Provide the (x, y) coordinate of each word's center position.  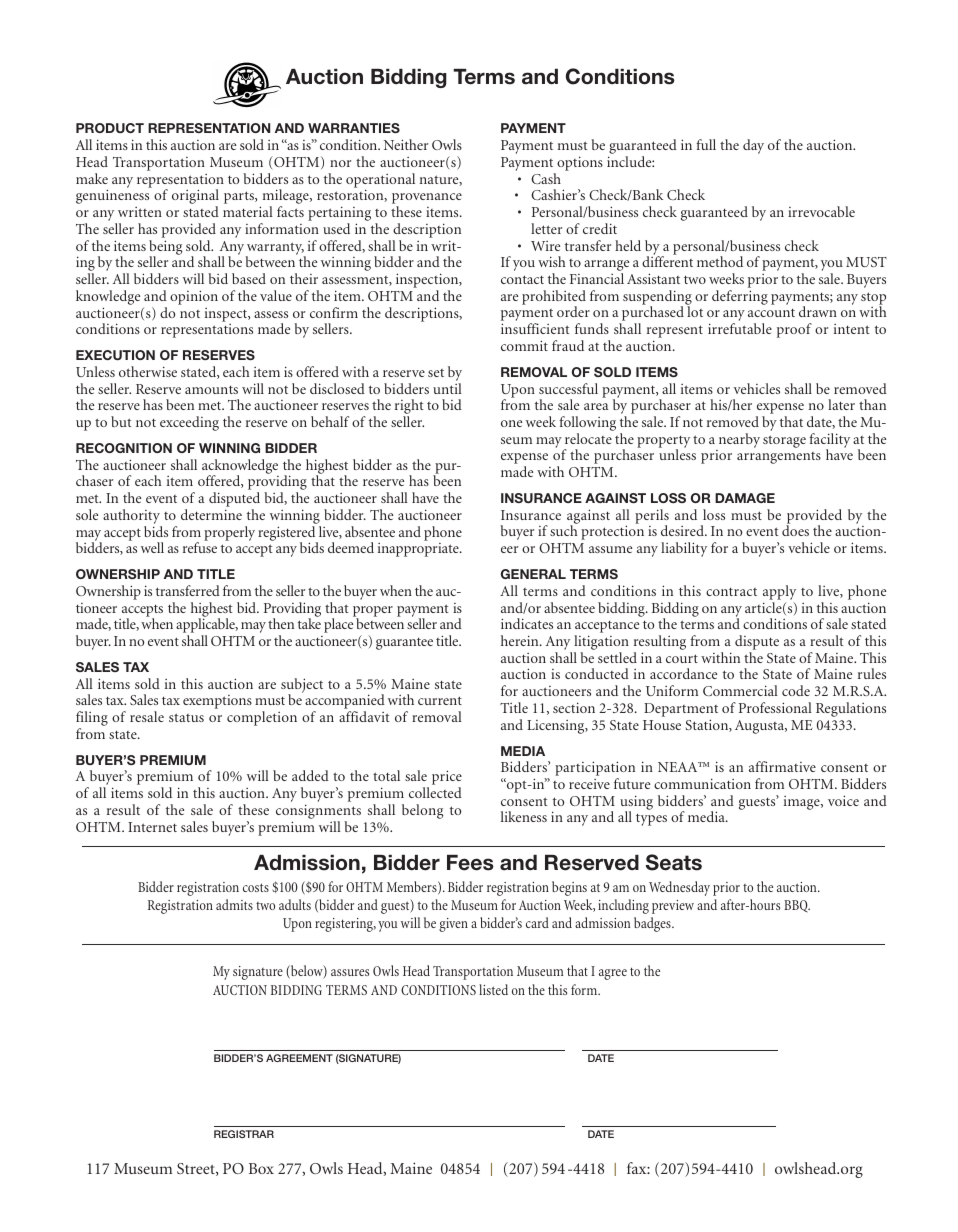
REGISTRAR (244, 1134)
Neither (406, 144)
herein (521, 640)
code (796, 690)
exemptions (217, 702)
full (706, 144)
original (195, 198)
